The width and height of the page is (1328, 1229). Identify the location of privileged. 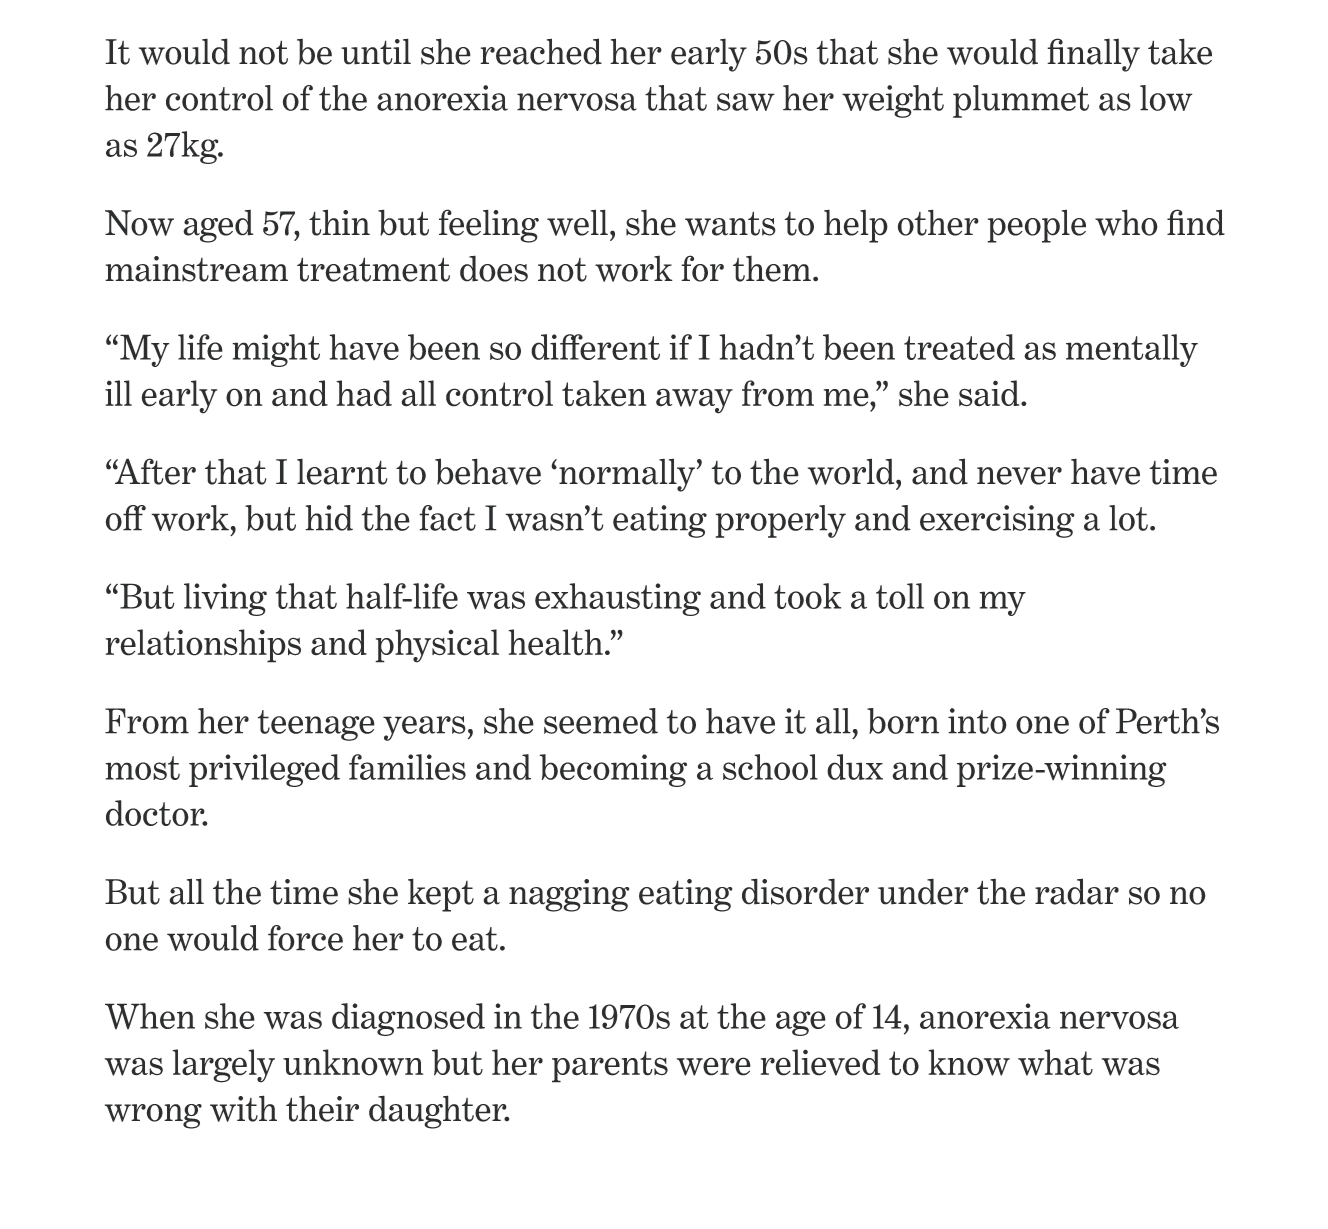
(264, 770).
